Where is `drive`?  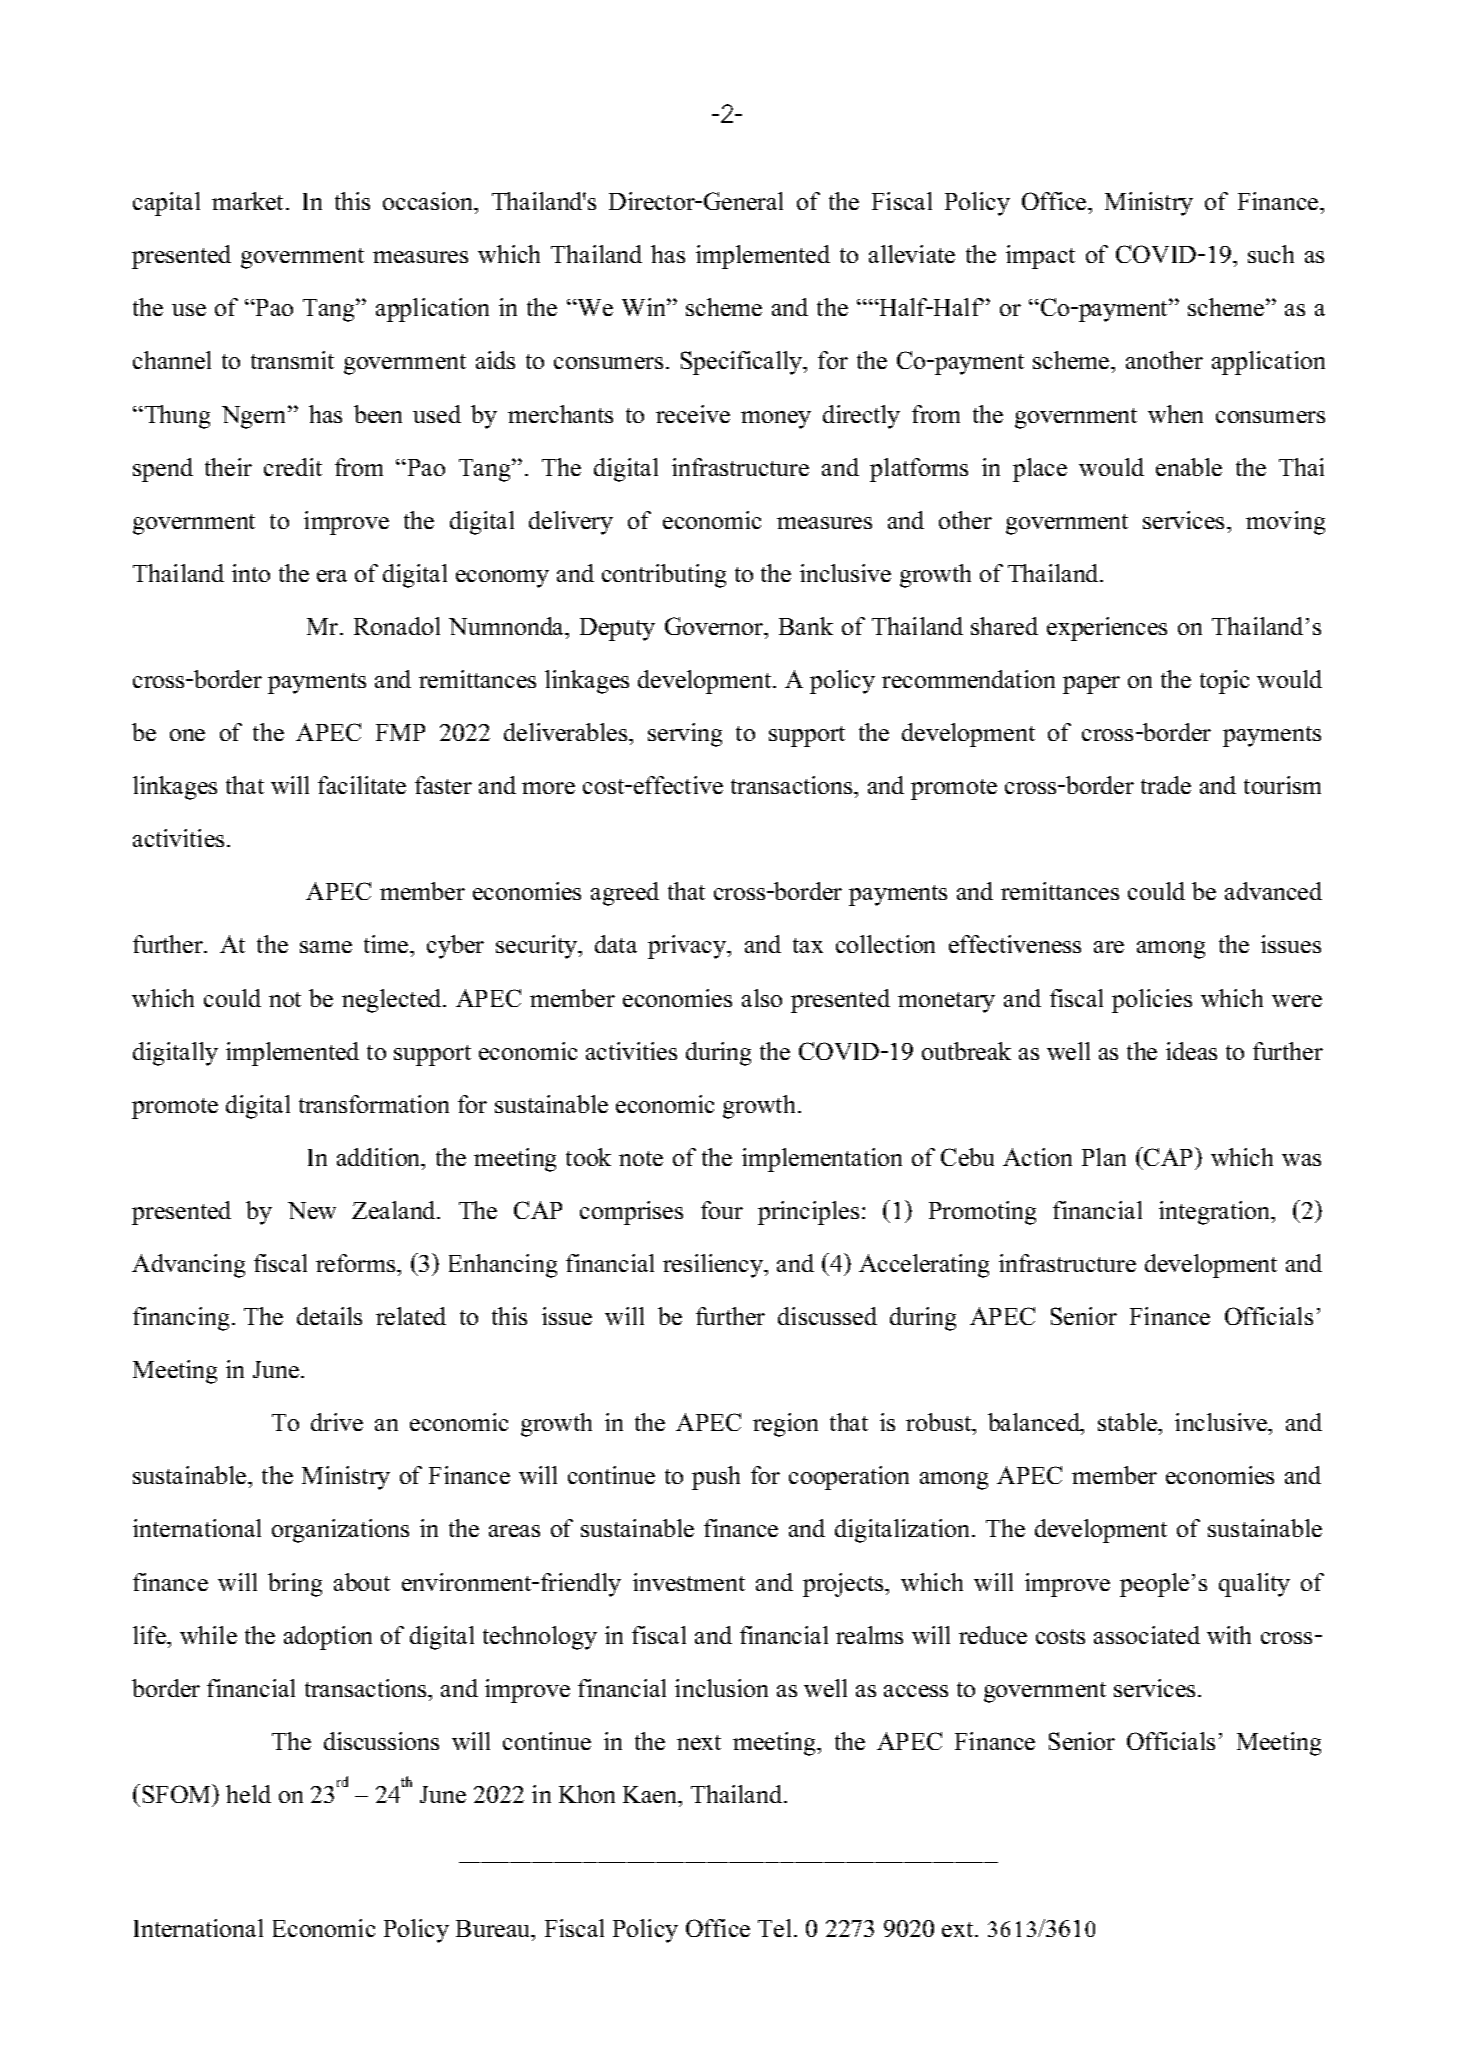 drive is located at coordinates (337, 1422).
